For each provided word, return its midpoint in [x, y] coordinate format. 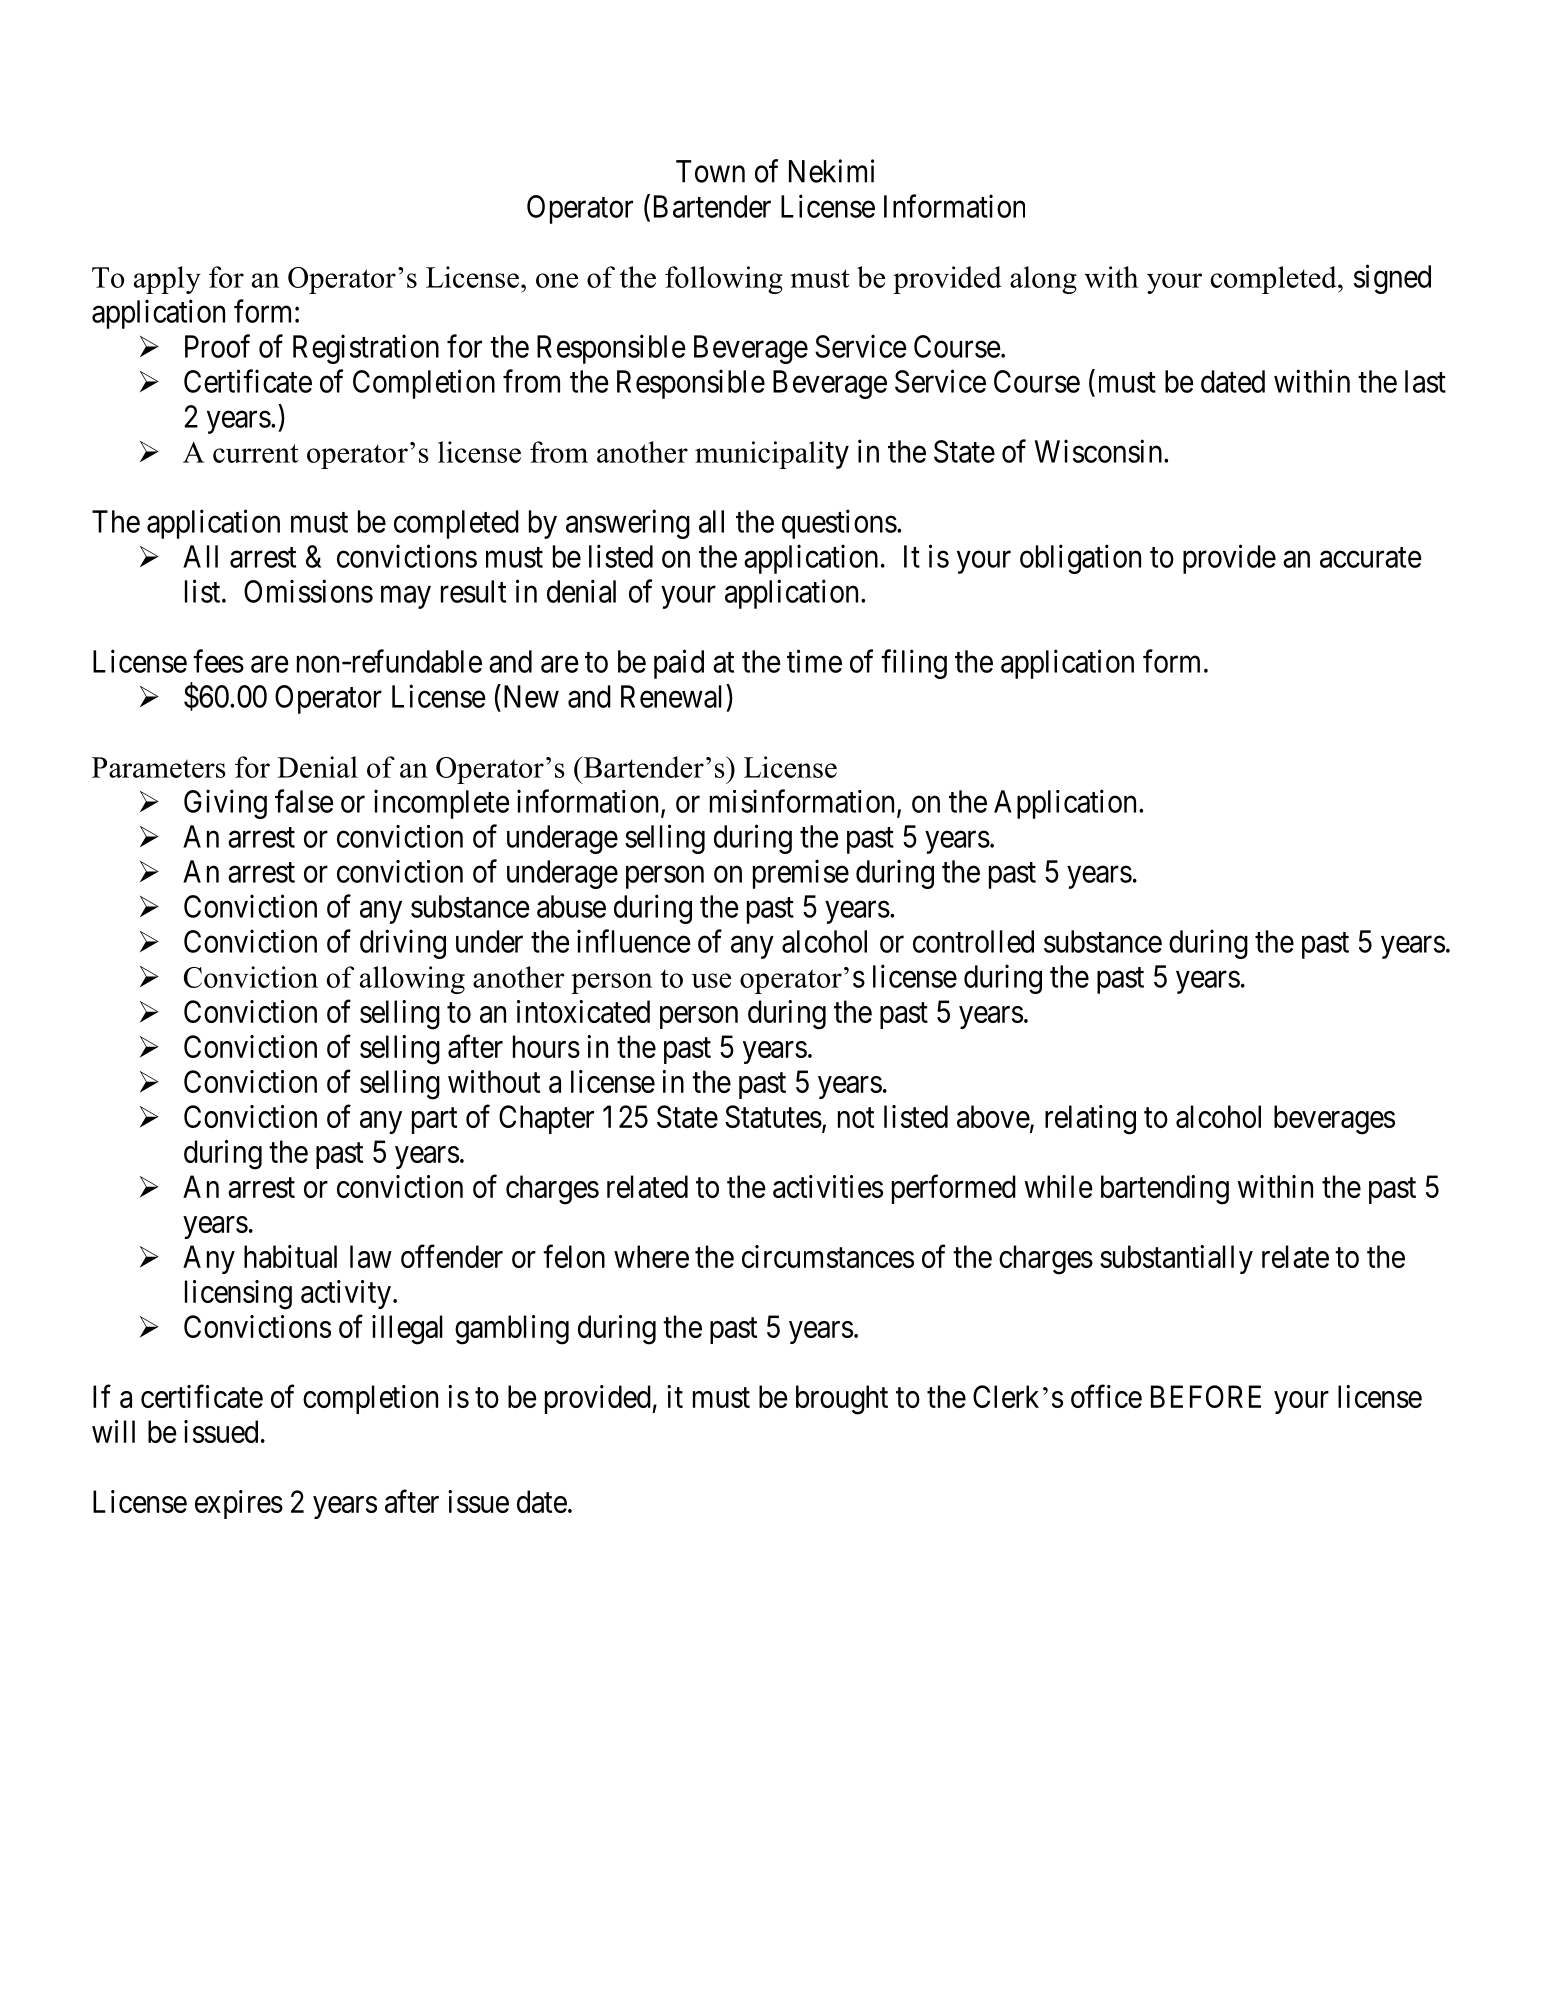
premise [801, 874]
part [434, 1121]
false [304, 801]
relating [1090, 1120]
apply [167, 280]
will [113, 1431]
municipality [772, 455]
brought [842, 1400]
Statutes [773, 1116]
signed [1392, 279]
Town [710, 171]
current [255, 453]
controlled [973, 941]
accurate [1371, 557]
